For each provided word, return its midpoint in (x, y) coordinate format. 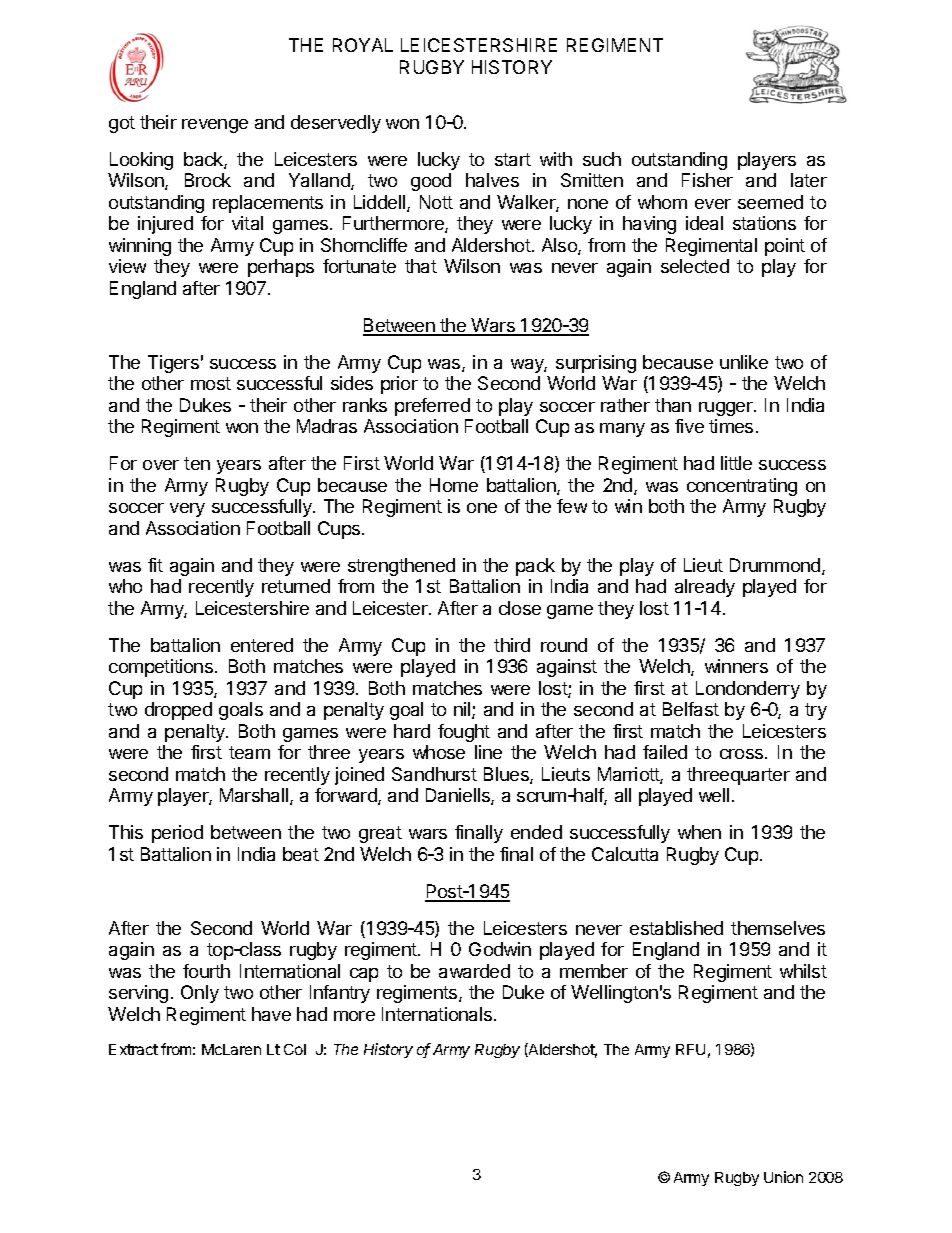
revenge (215, 126)
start (513, 159)
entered (262, 645)
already (705, 588)
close (520, 608)
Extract (133, 1049)
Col (295, 1049)
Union (783, 1177)
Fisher (707, 180)
